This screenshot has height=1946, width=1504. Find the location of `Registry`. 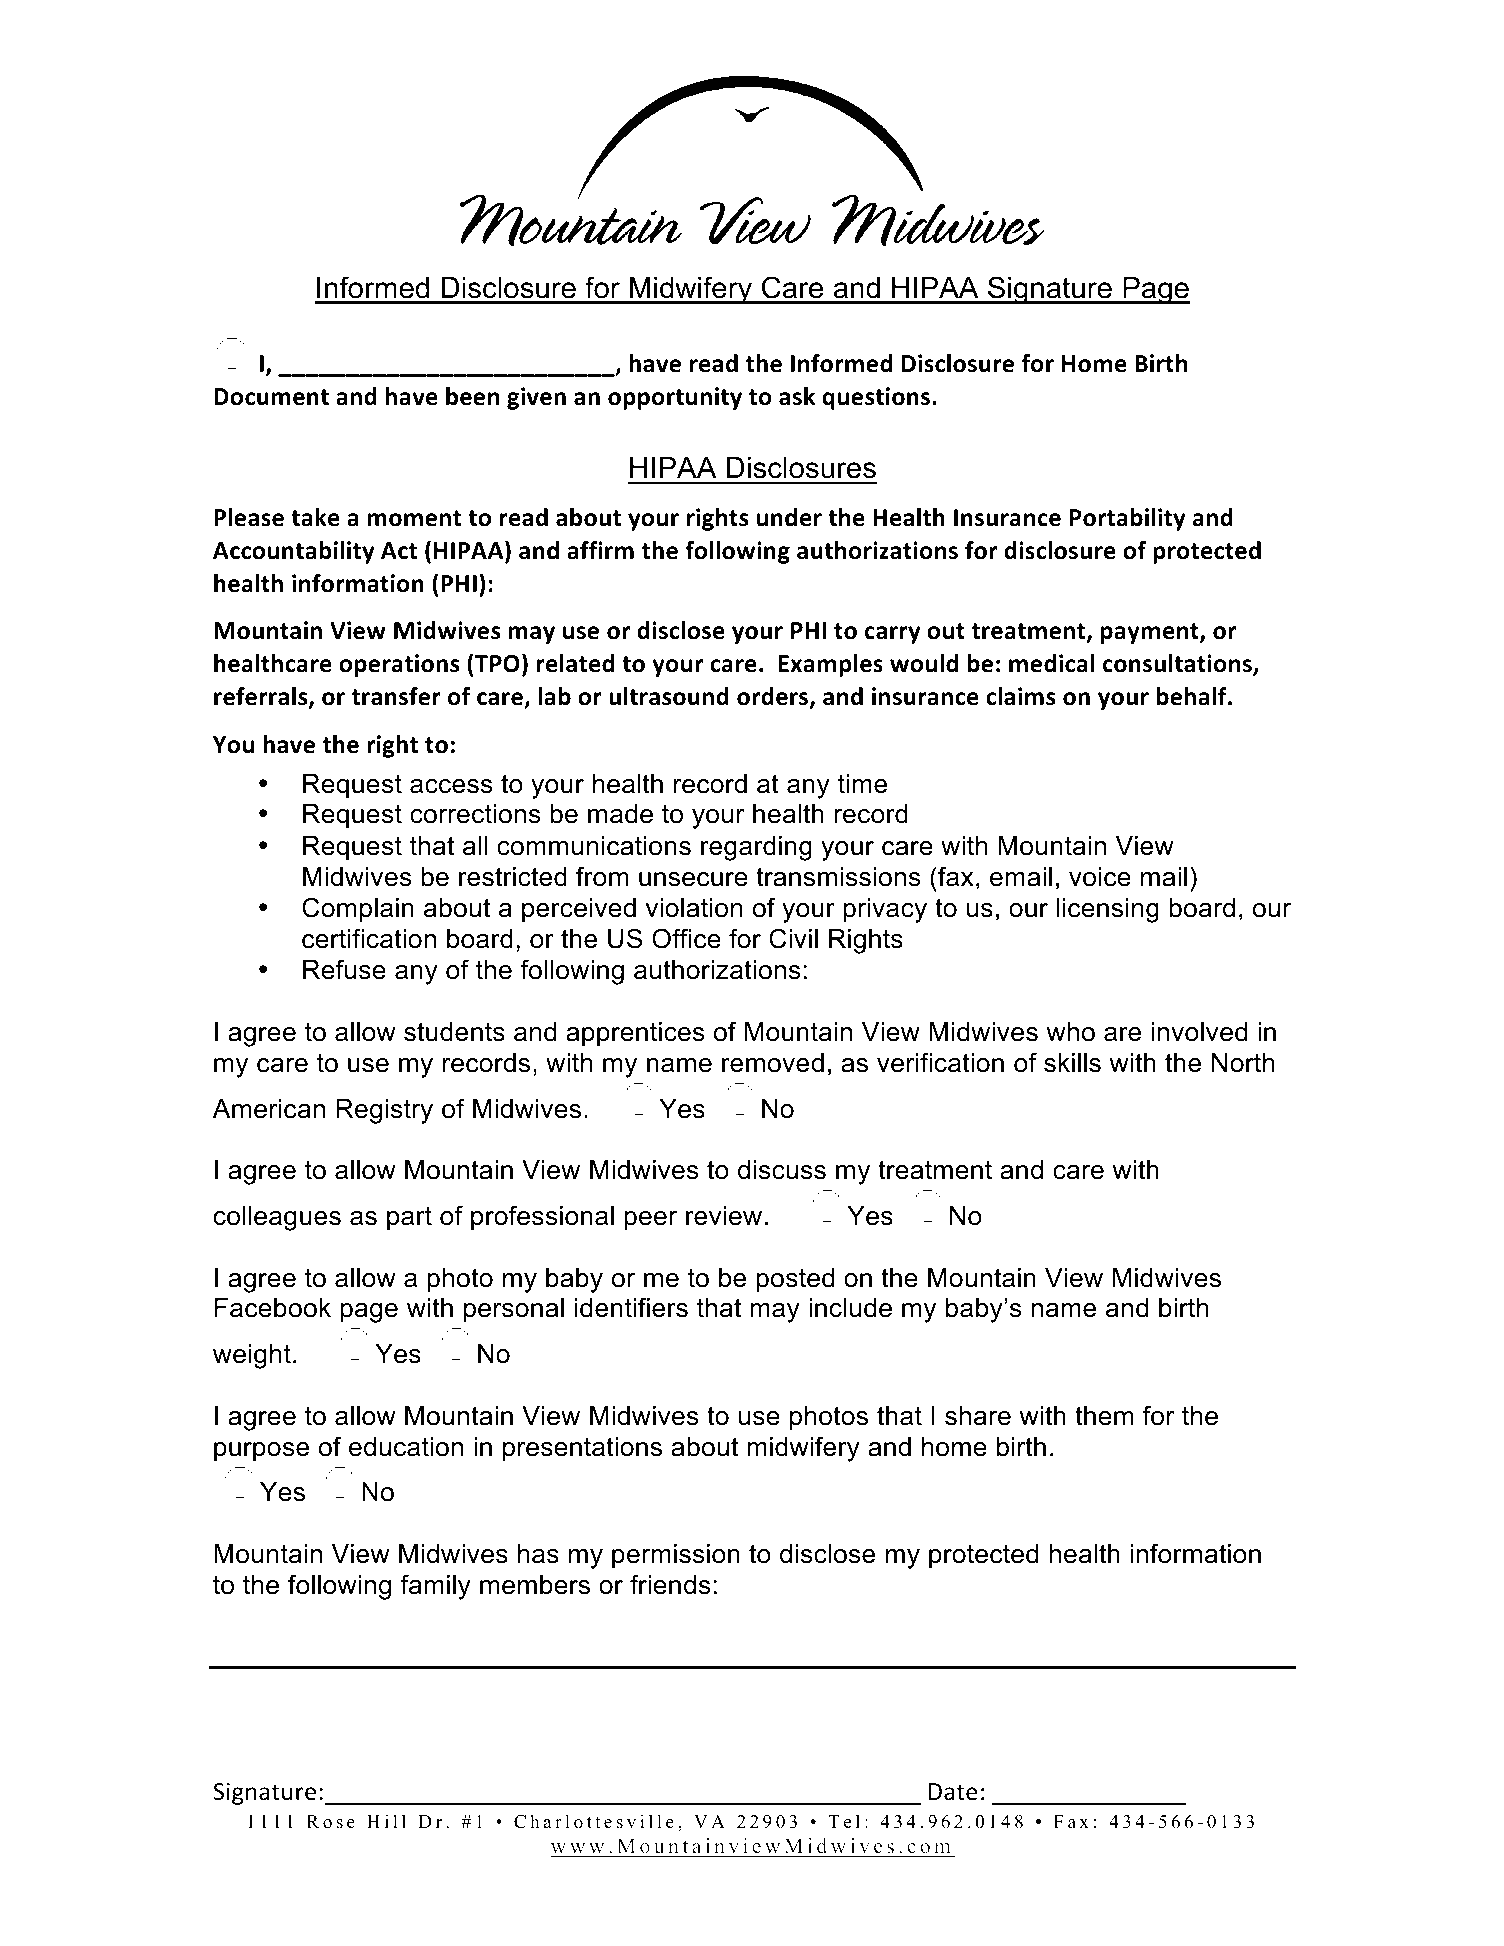

Registry is located at coordinates (384, 1111).
